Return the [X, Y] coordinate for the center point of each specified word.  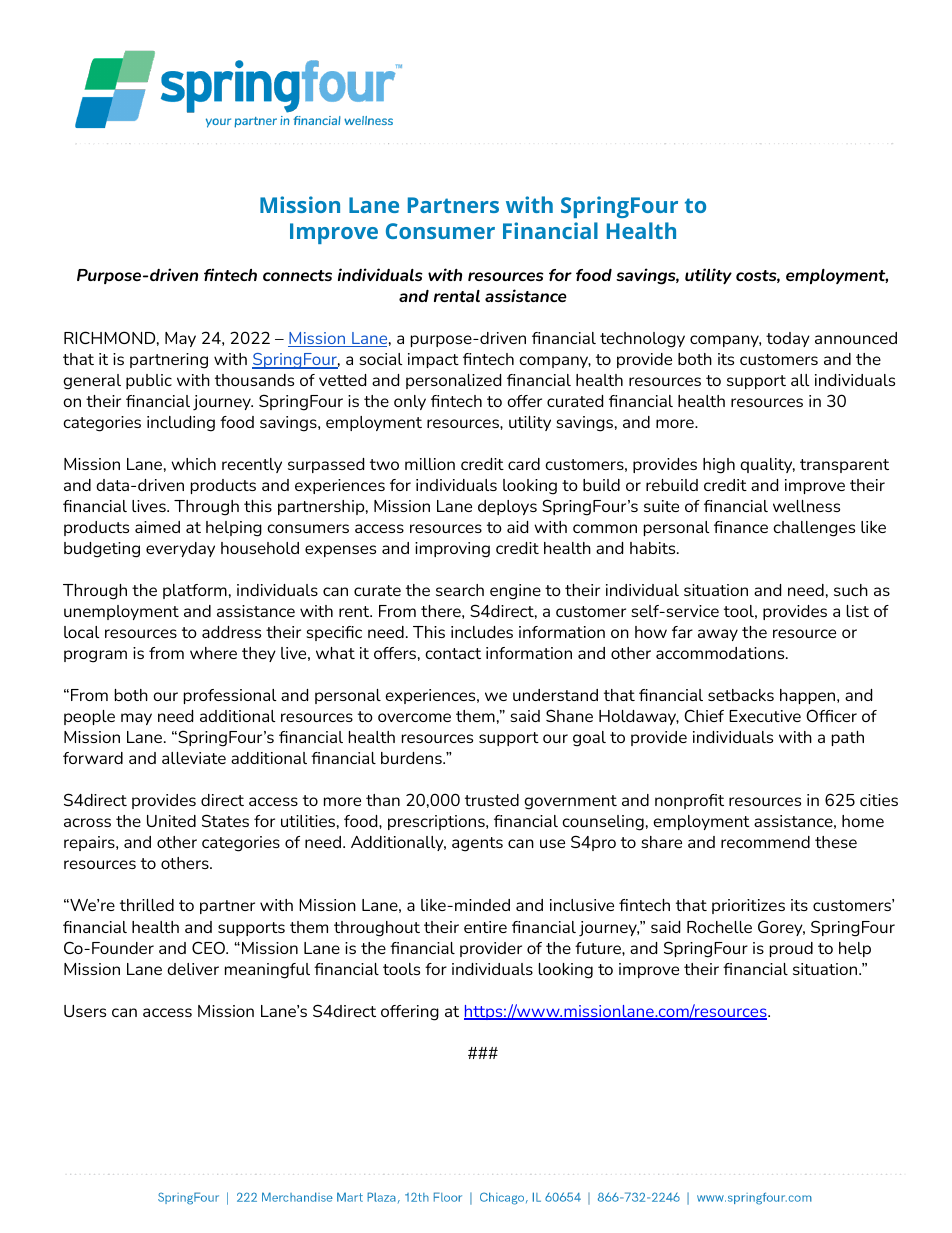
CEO [210, 947]
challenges [814, 529]
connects [297, 275]
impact [433, 360]
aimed [157, 527]
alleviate [194, 758]
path [848, 738]
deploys [507, 507]
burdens [412, 758]
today [788, 339]
